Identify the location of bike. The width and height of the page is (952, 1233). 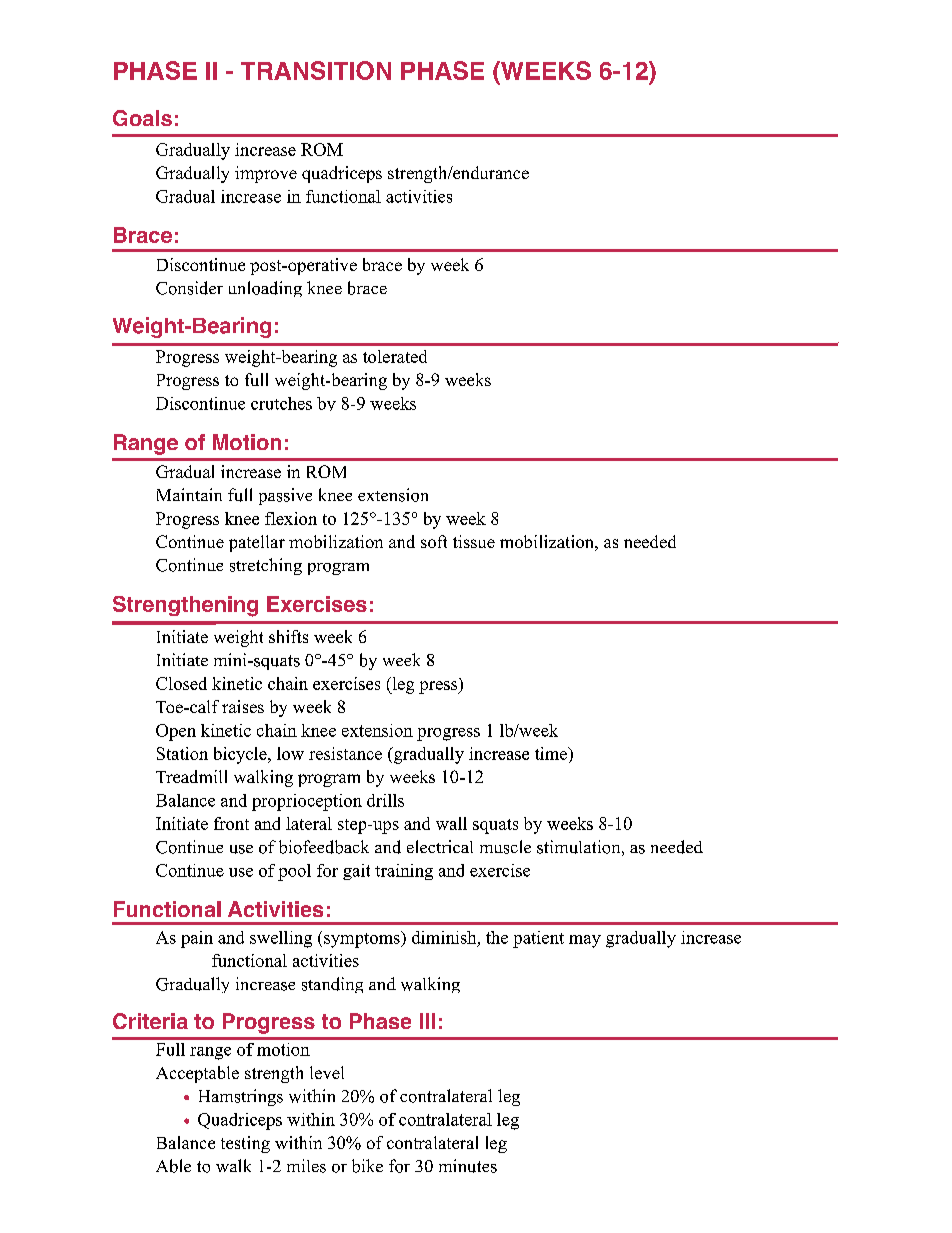
(367, 1166).
